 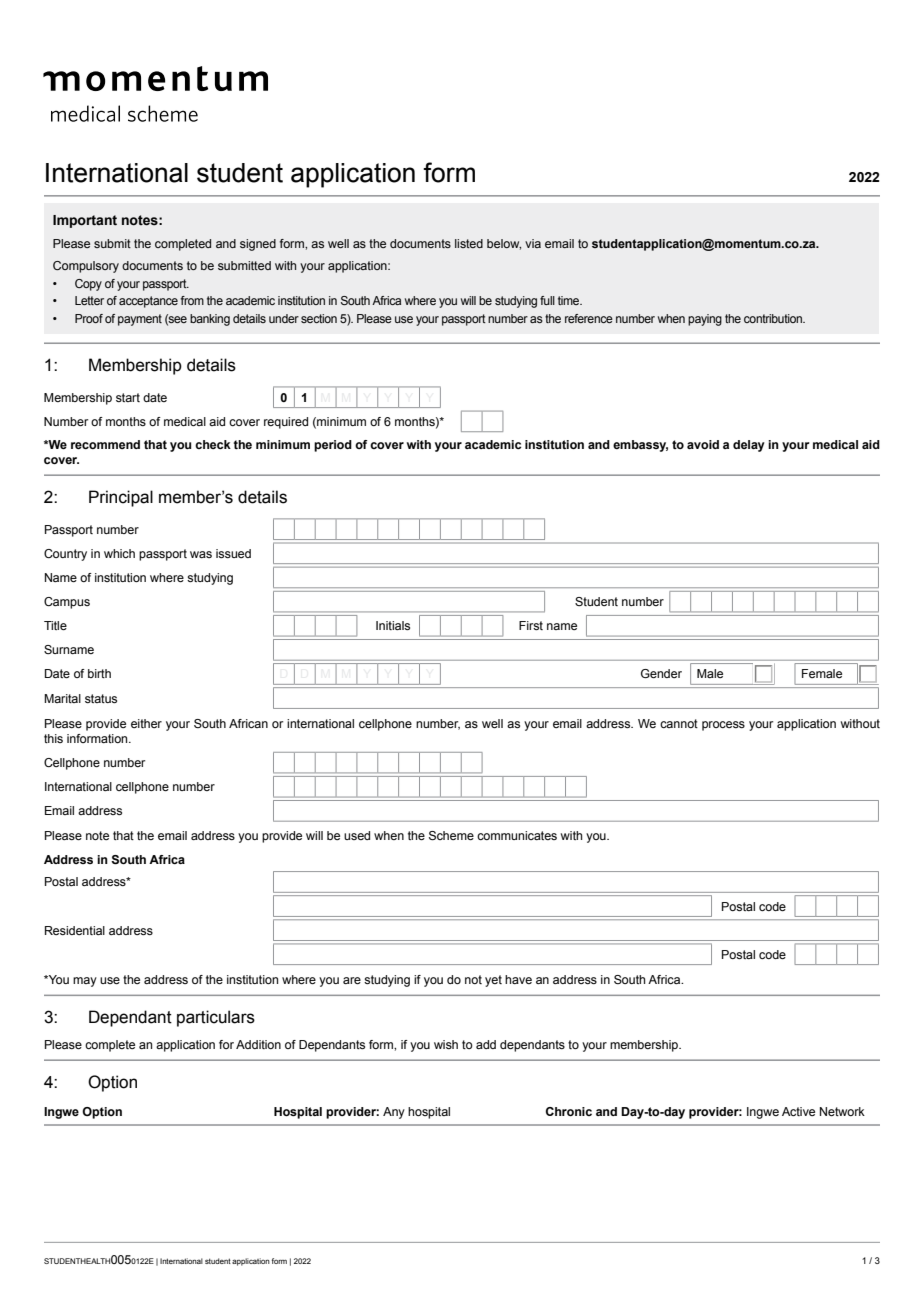 What do you see at coordinates (661, 673) in the screenshot?
I see `Gender` at bounding box center [661, 673].
